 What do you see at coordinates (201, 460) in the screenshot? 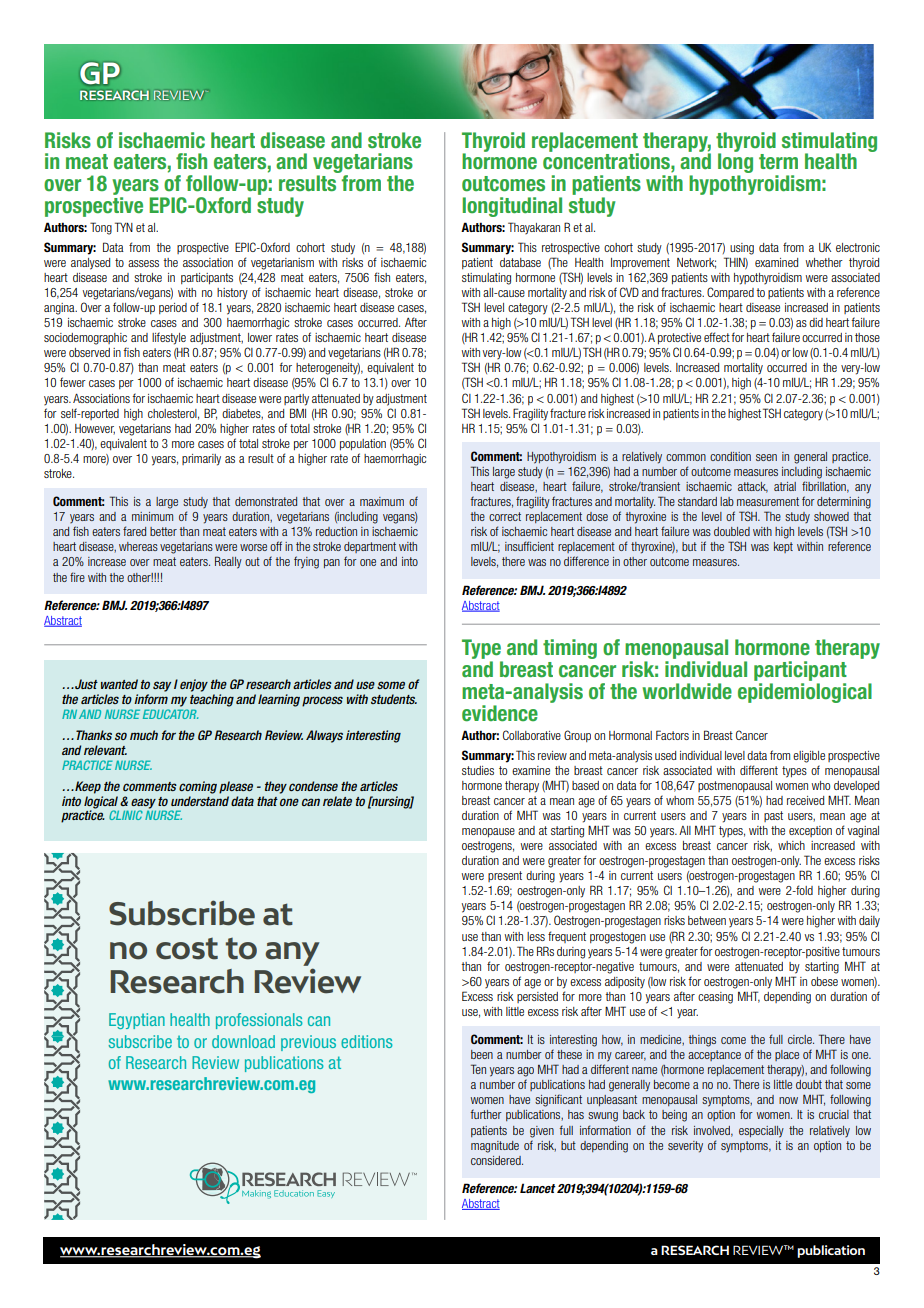
I see `primarily` at bounding box center [201, 460].
